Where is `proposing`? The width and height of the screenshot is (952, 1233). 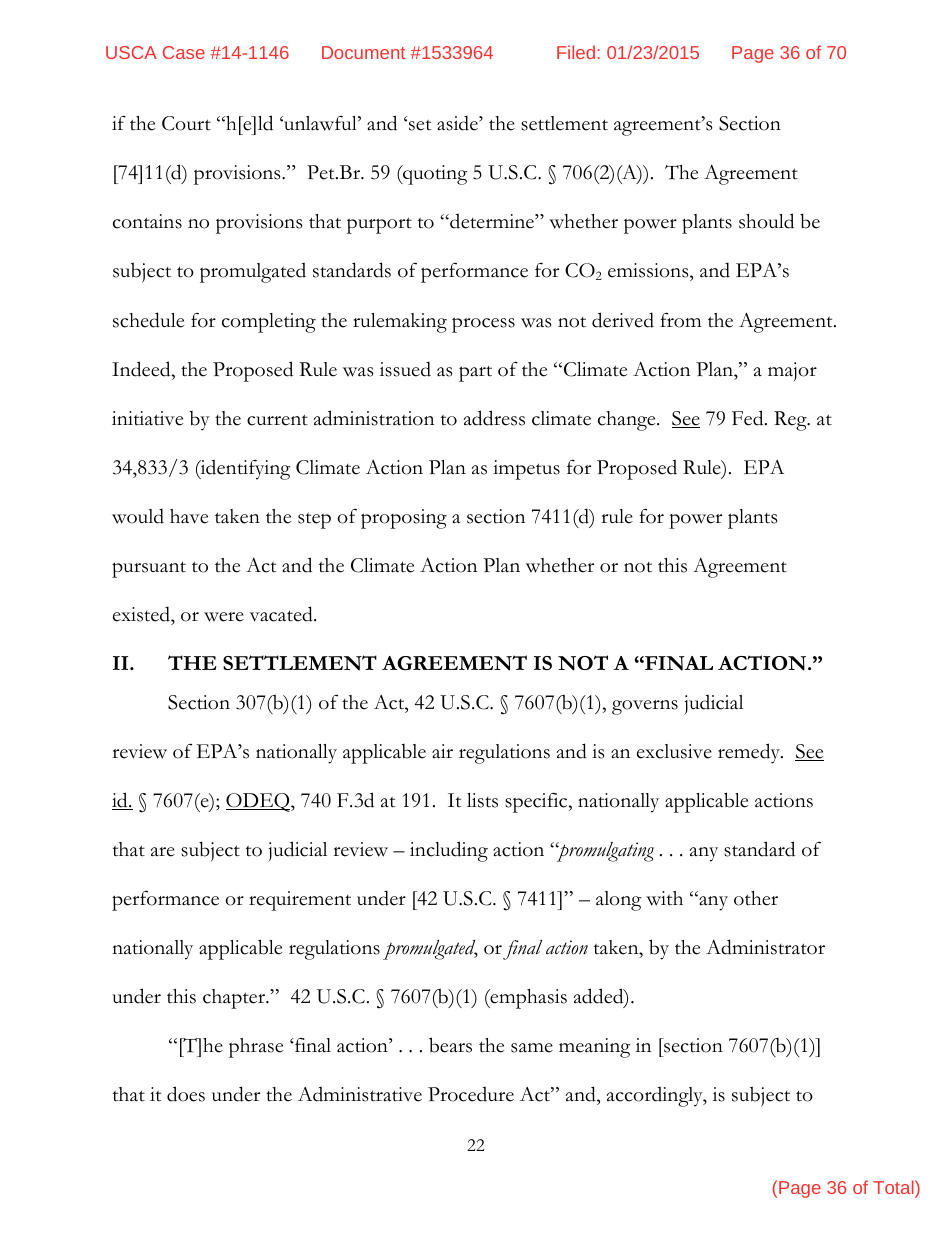
proposing is located at coordinates (404, 519).
